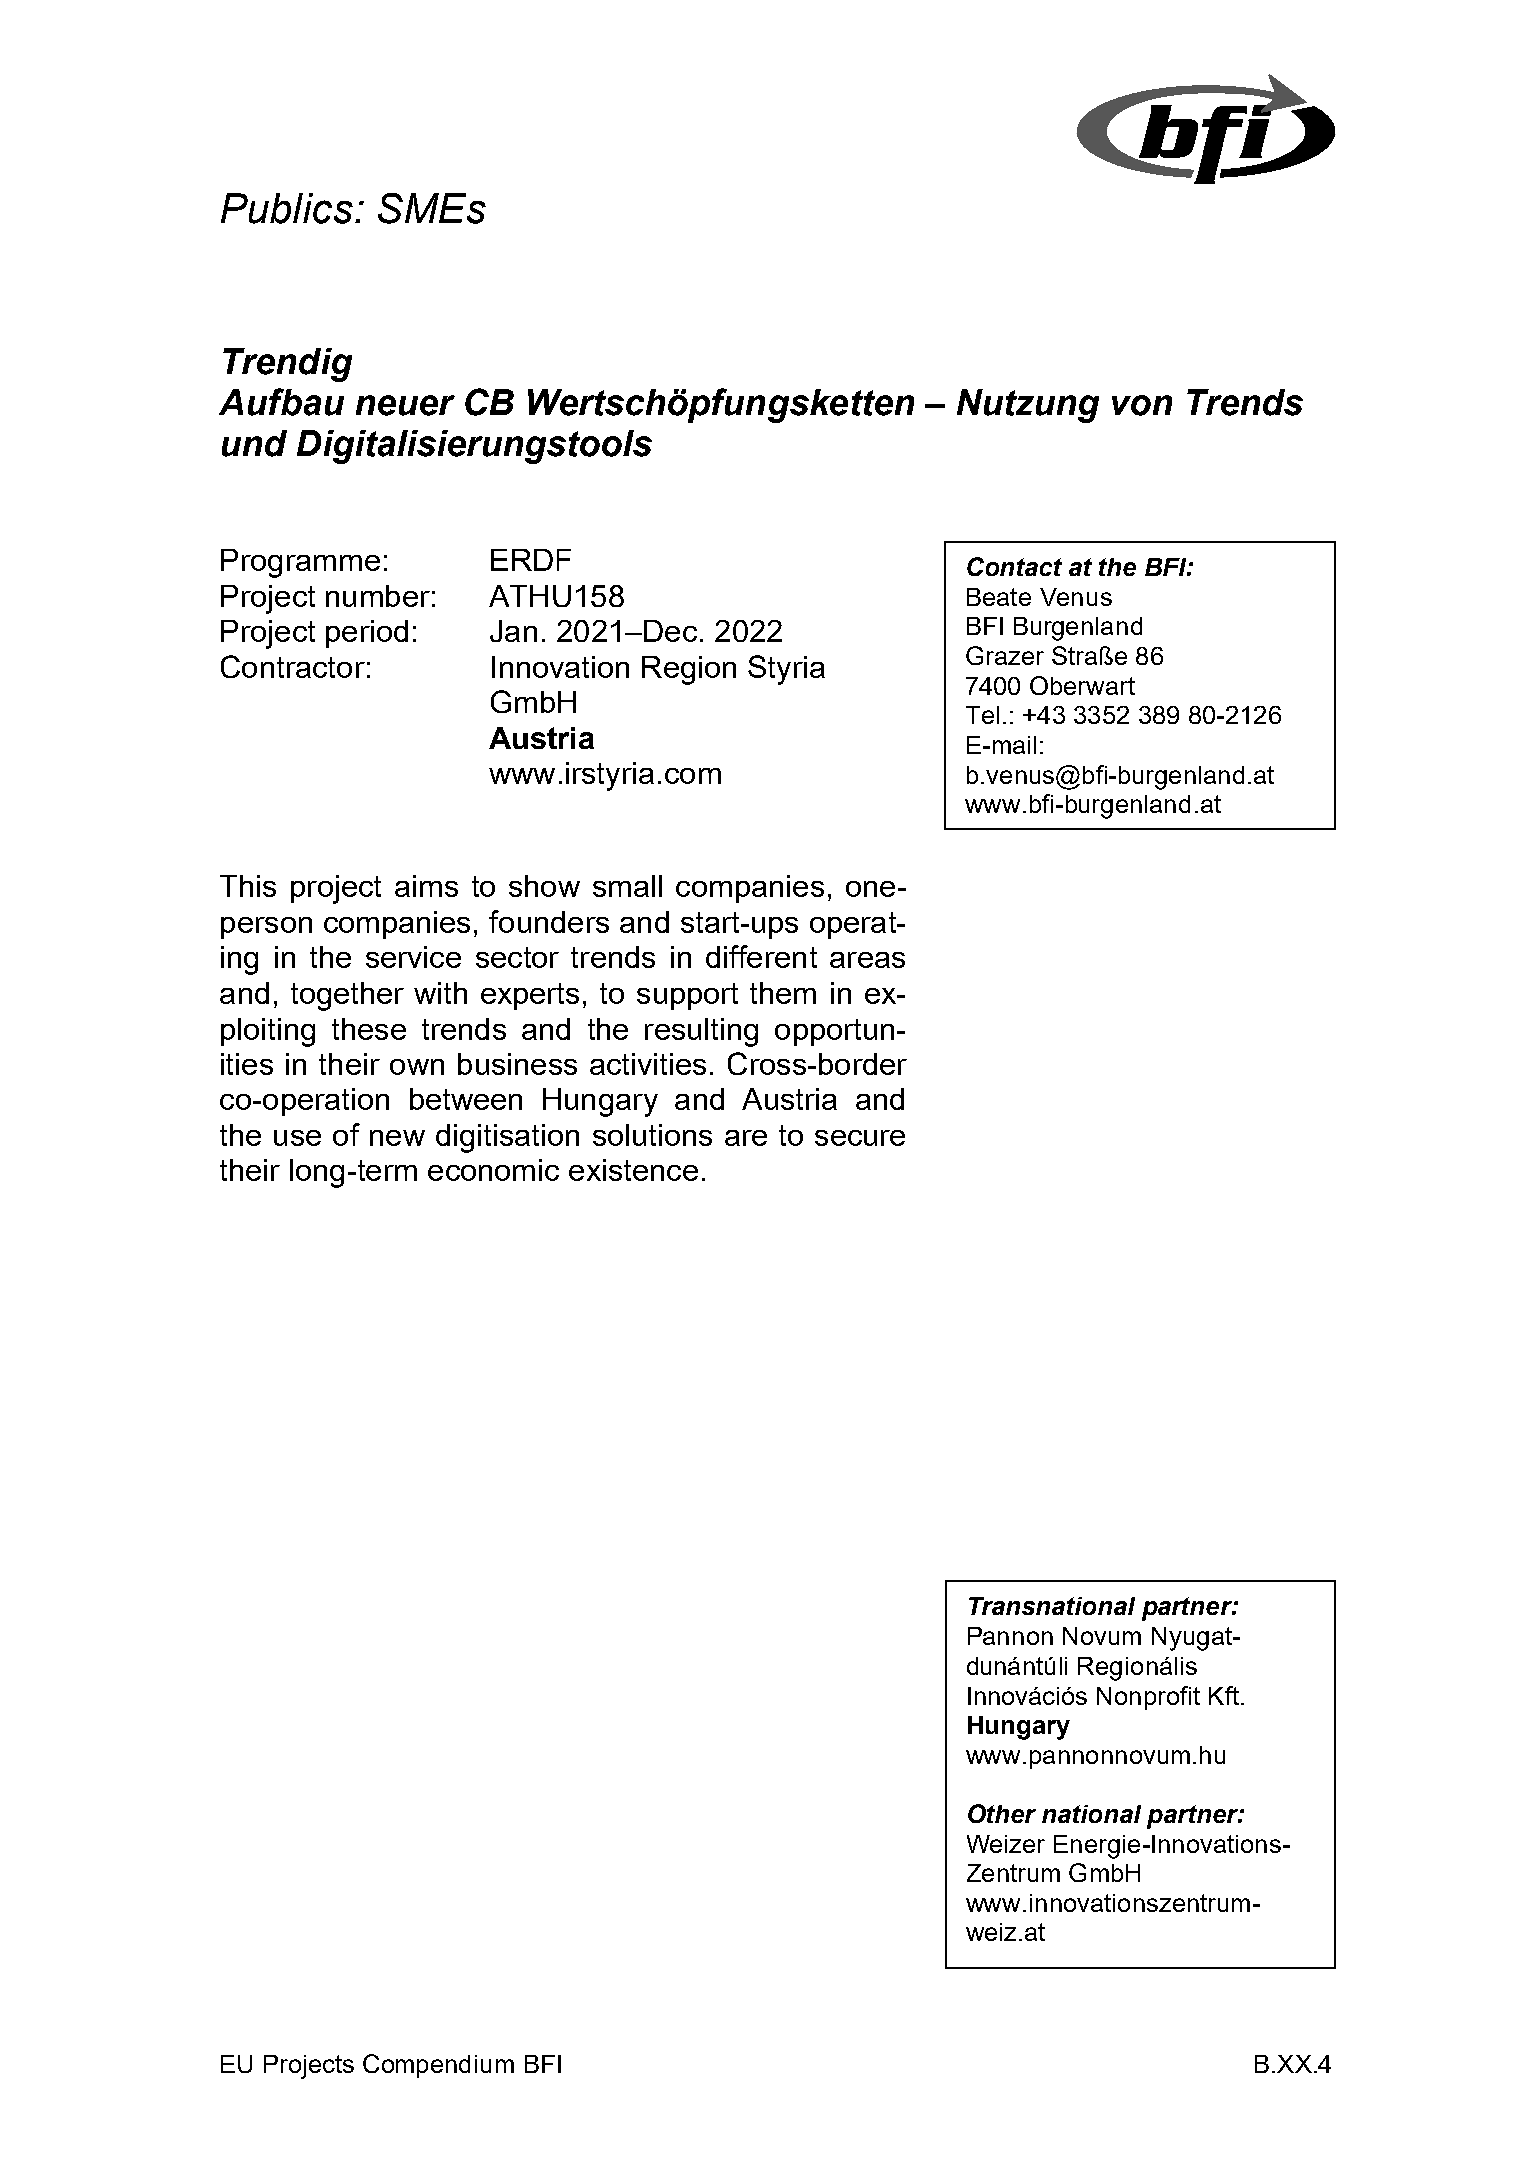 The width and height of the image is (1534, 2170). I want to click on Compendium, so click(438, 2066).
